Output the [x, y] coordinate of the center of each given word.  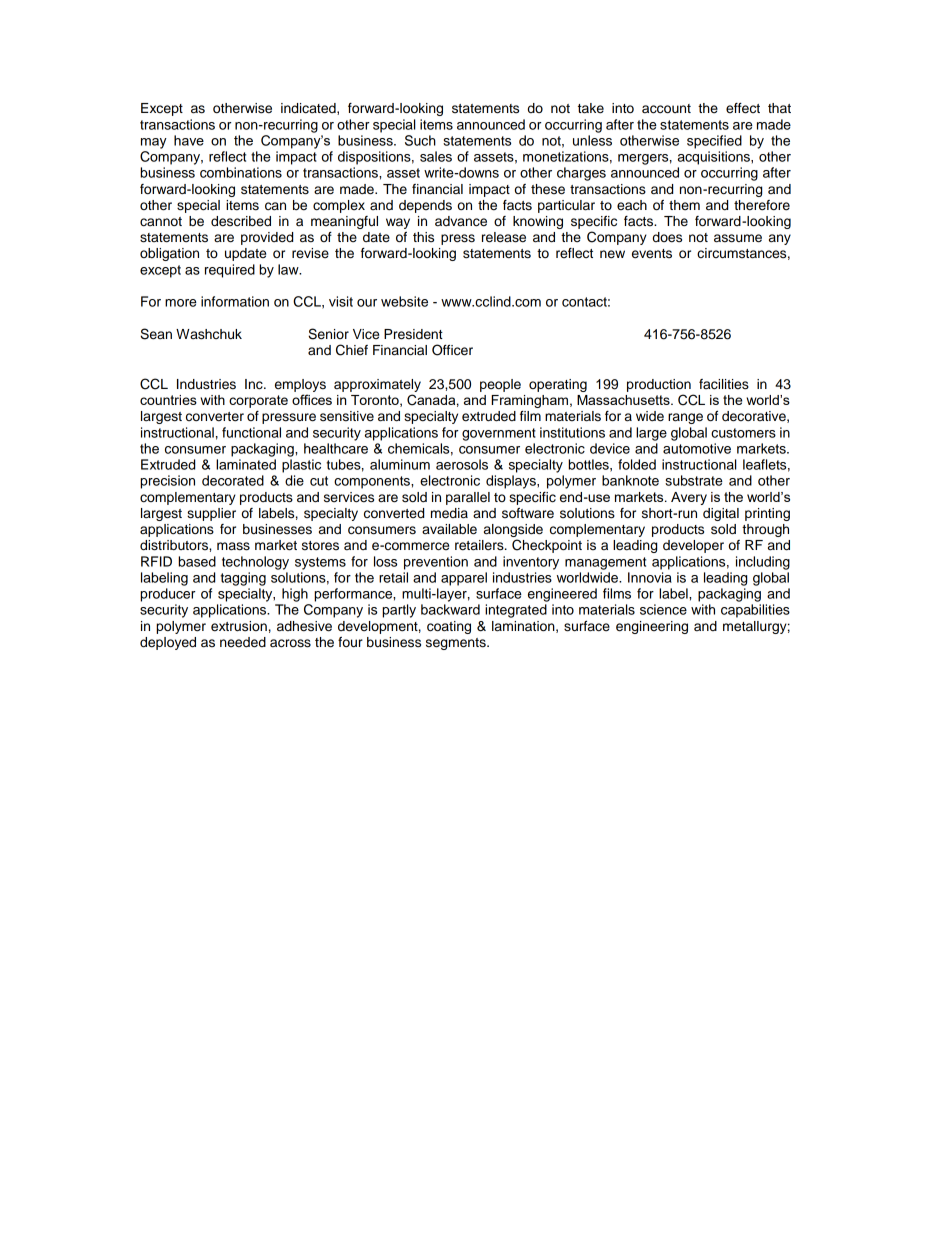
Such [420, 140]
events [652, 254]
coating [449, 627]
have [189, 140]
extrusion [239, 626]
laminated [246, 464]
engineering [652, 627]
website [404, 301]
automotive [697, 448]
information [235, 301]
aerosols [462, 464]
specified [714, 142]
